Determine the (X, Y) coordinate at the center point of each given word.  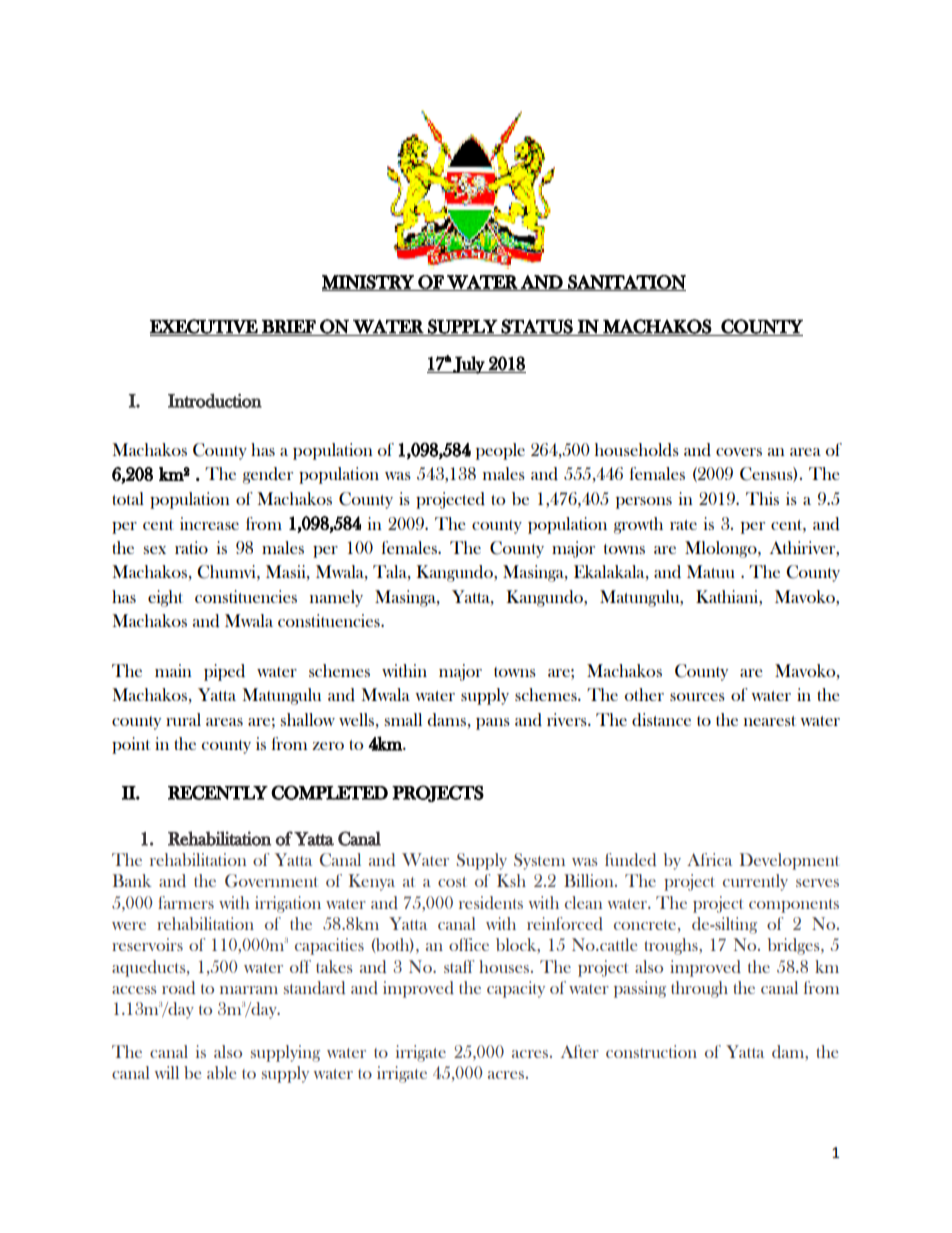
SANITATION (626, 283)
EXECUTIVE (205, 327)
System (539, 861)
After (580, 1051)
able (221, 1072)
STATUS (537, 327)
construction (651, 1051)
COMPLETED (329, 792)
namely (336, 598)
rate (683, 525)
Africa (709, 859)
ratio (191, 547)
